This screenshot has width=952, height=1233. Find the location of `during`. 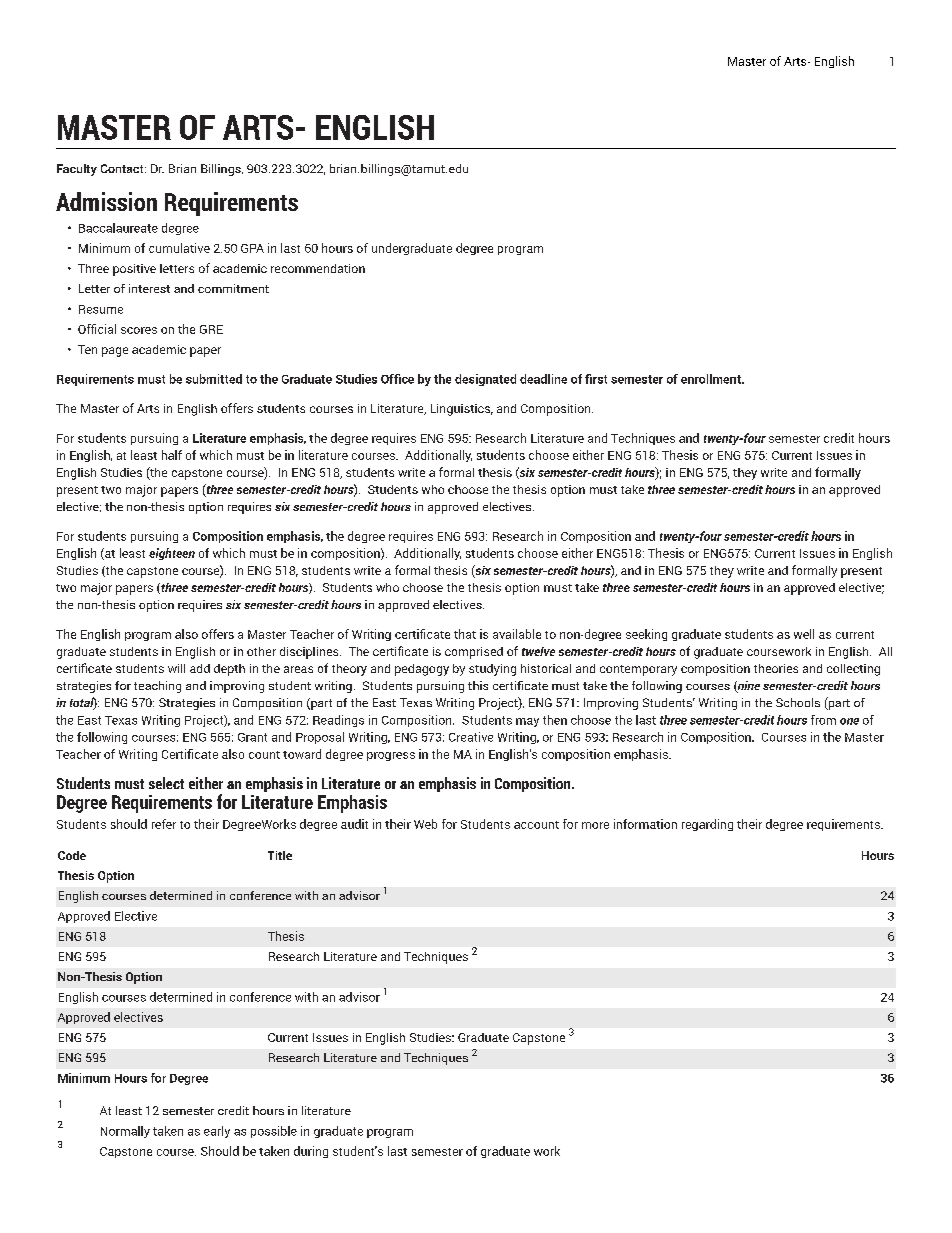

during is located at coordinates (311, 1152).
